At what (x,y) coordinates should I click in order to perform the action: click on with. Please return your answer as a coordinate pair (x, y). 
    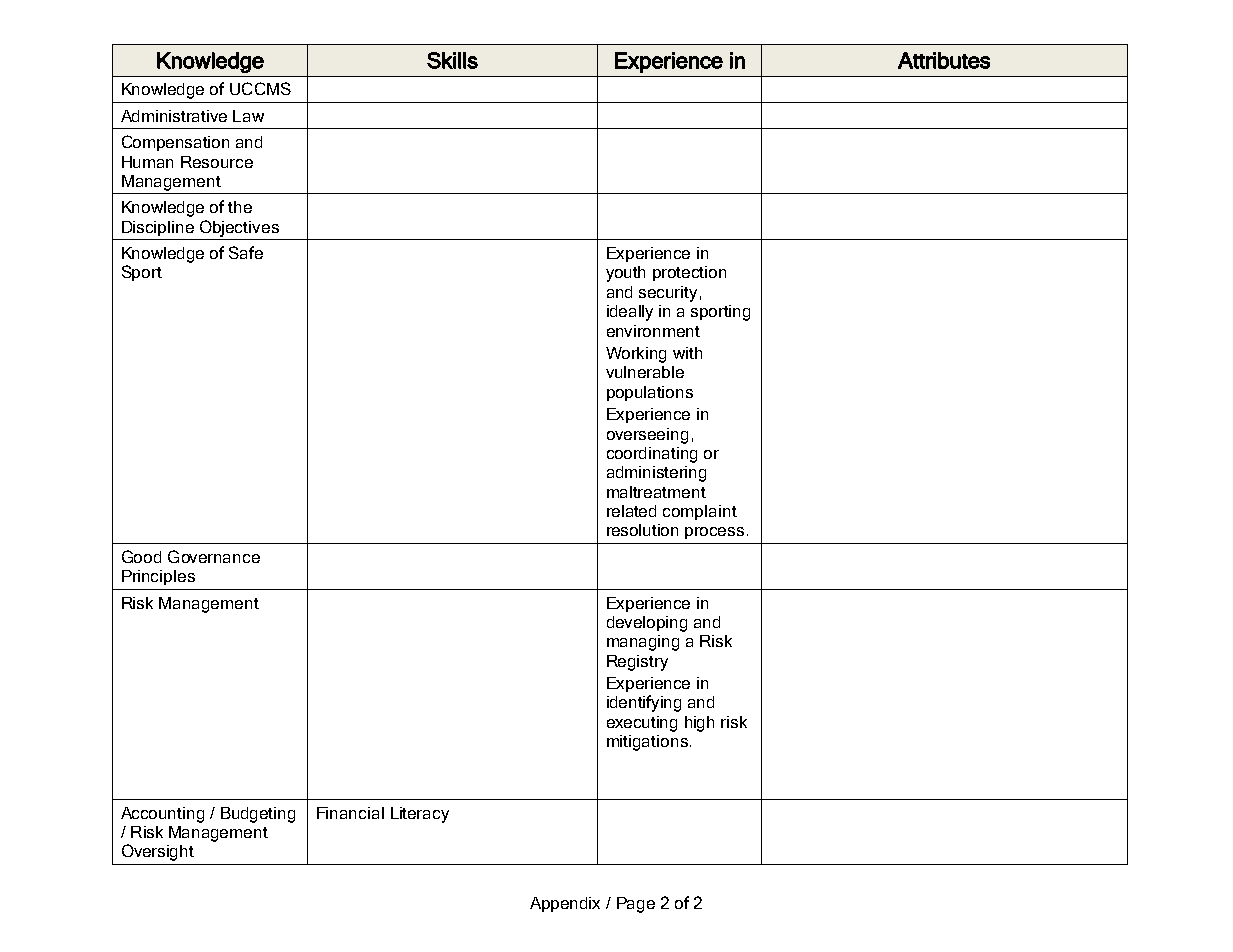
    Looking at the image, I should click on (687, 353).
